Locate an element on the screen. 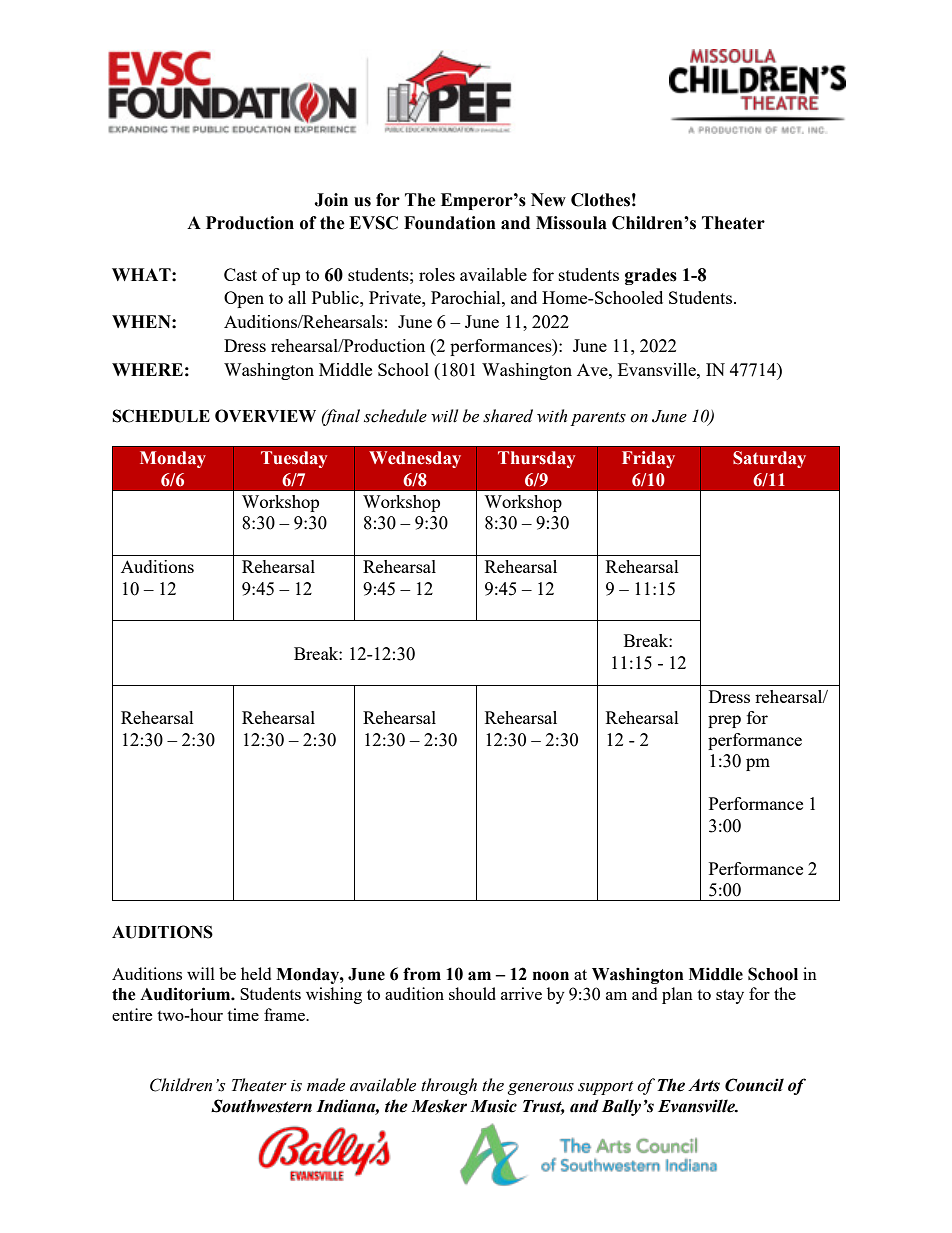 The image size is (952, 1233). Foundation is located at coordinates (450, 223).
